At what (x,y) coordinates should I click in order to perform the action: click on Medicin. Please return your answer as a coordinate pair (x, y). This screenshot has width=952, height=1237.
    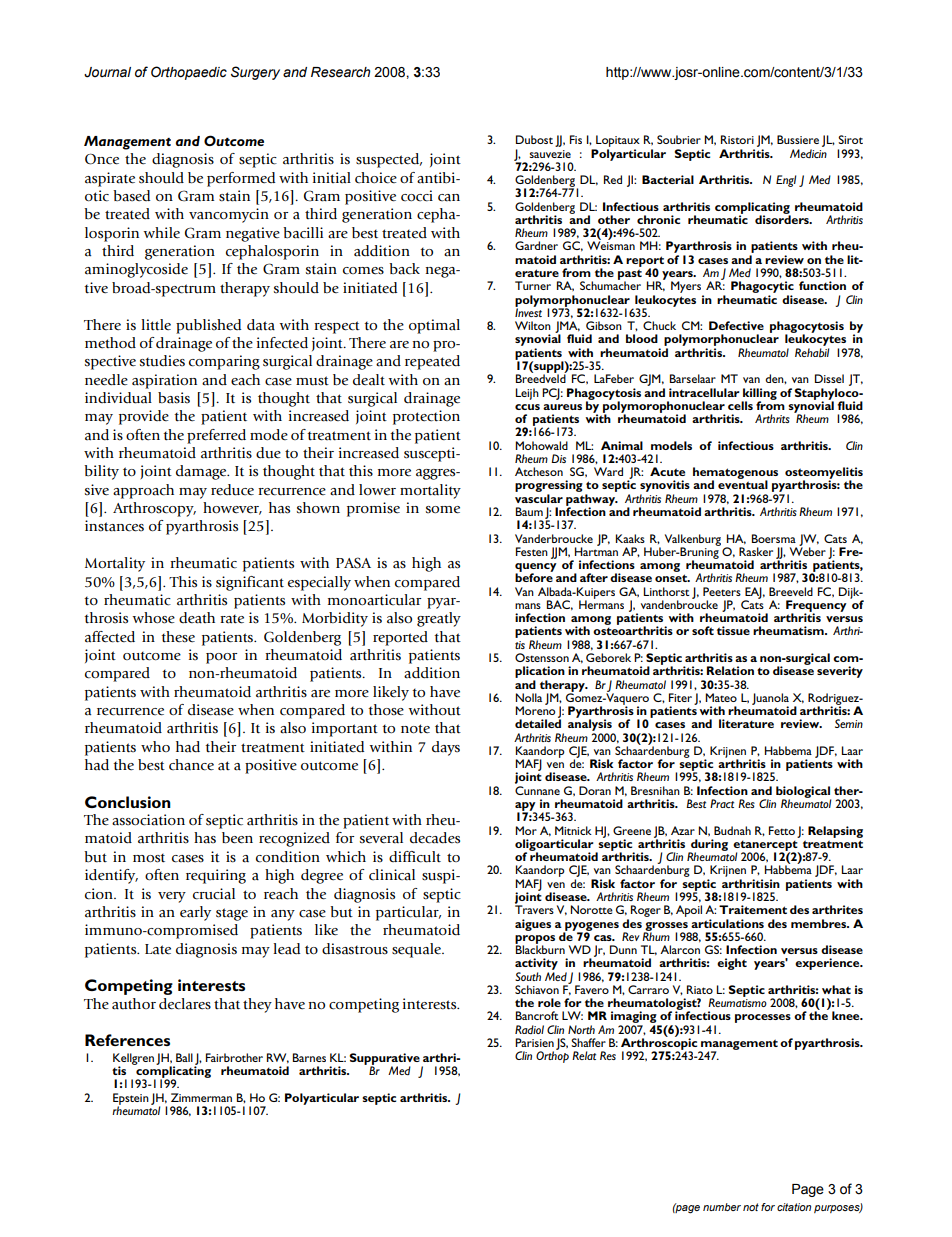
    Looking at the image, I should click on (808, 153).
